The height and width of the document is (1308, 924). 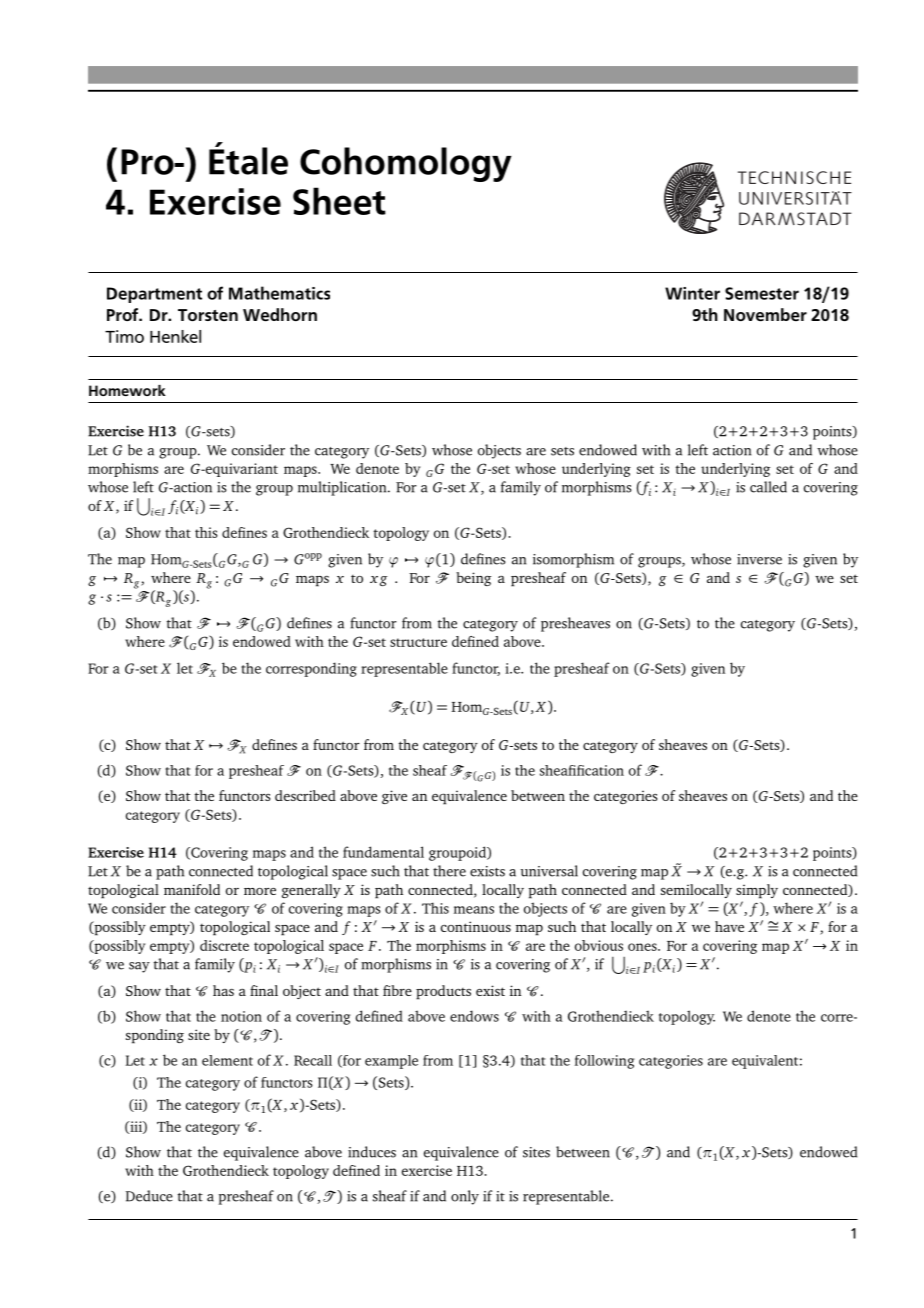 I want to click on Mathematics, so click(x=279, y=293).
